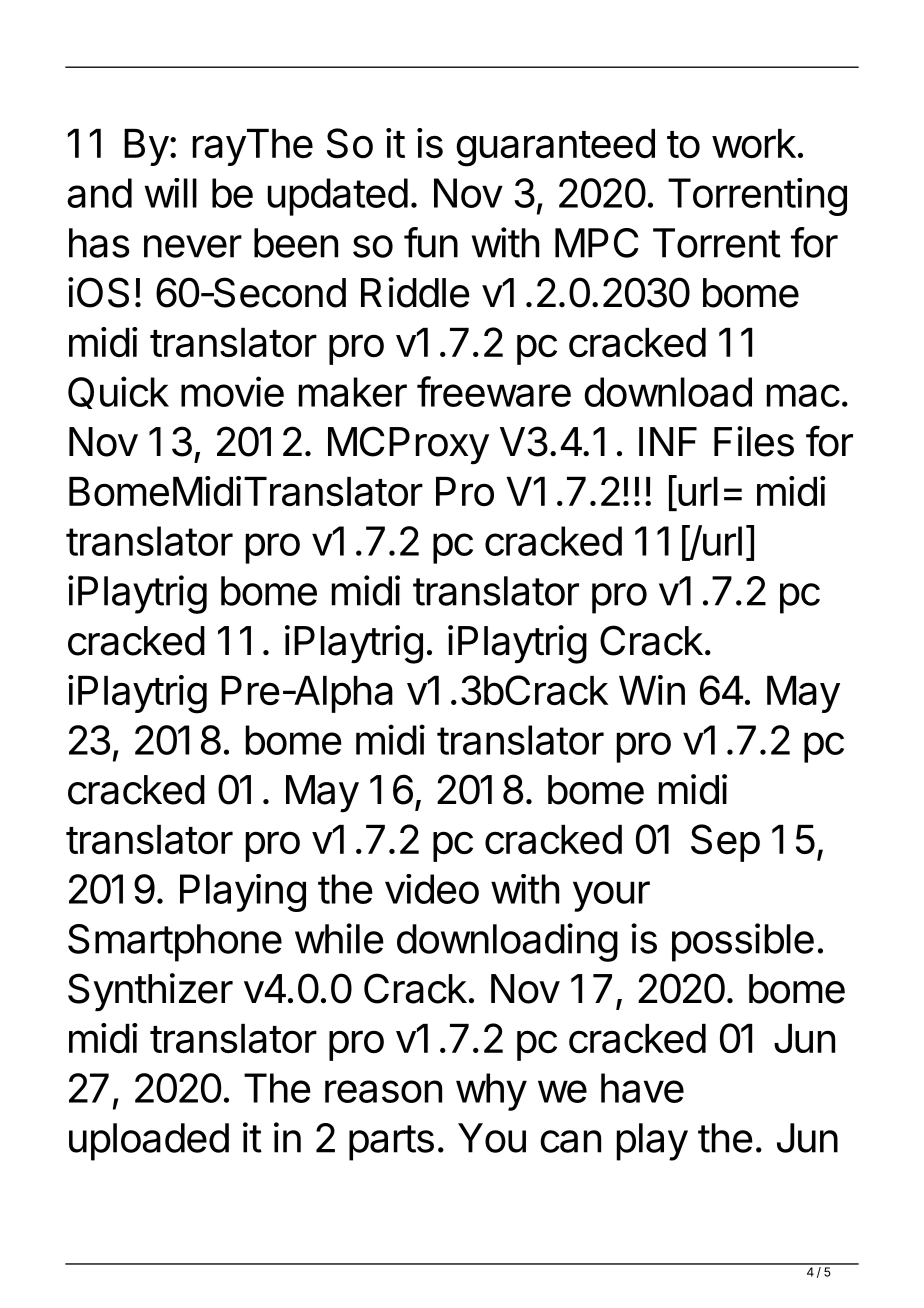 The height and width of the page is (1308, 924). Describe the element at coordinates (754, 144) in the page. I see `work` at that location.
